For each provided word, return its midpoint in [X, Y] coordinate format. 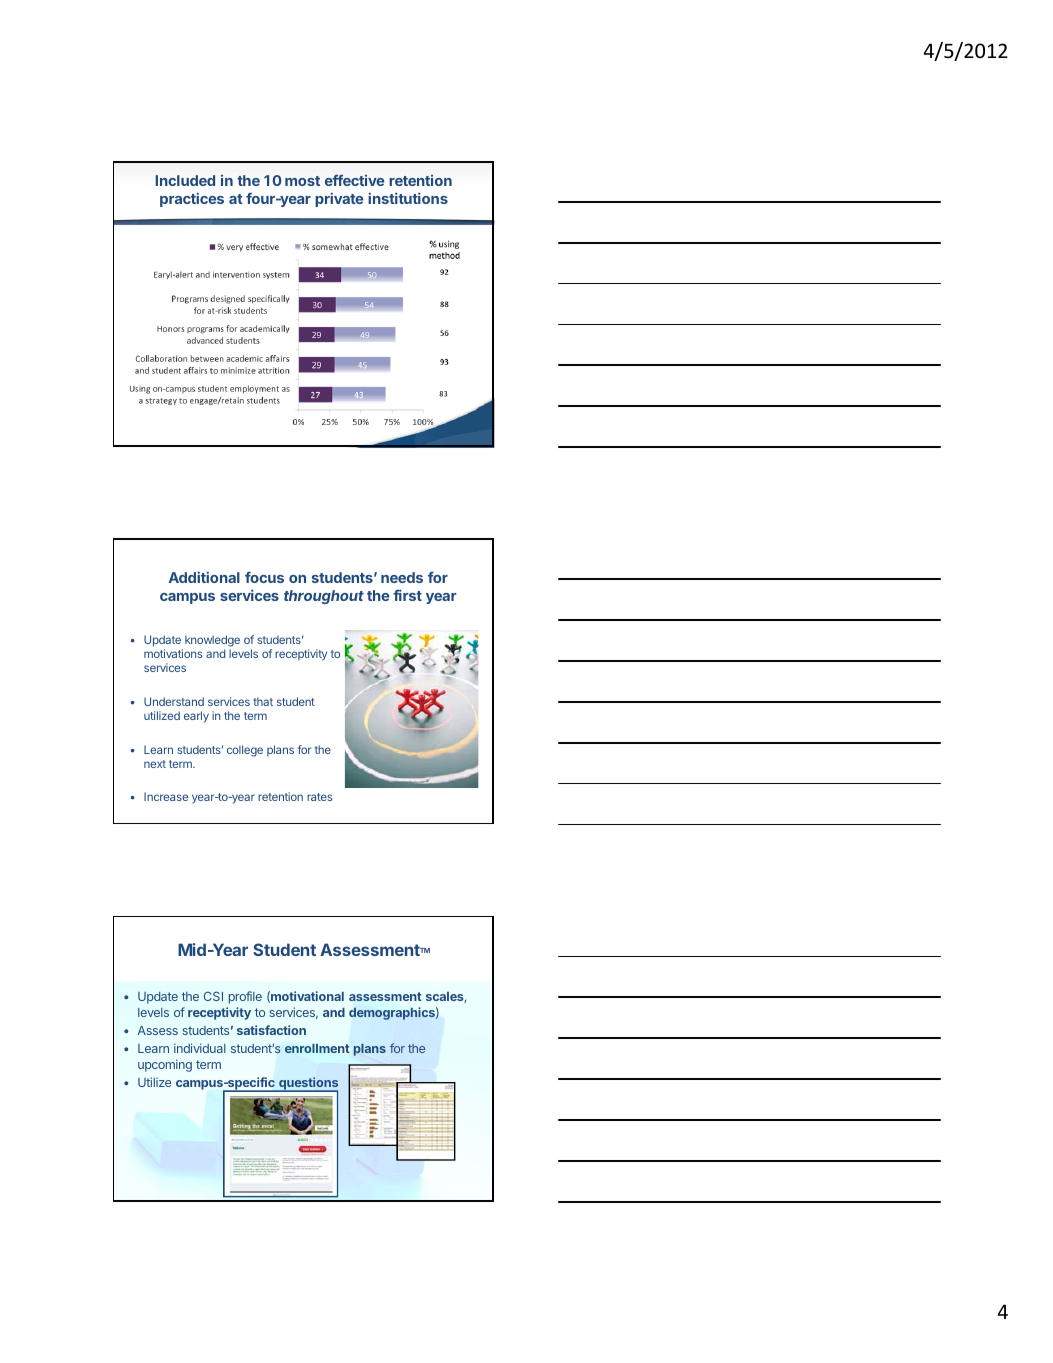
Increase [166, 796]
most [302, 181]
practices [192, 199]
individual [200, 1048]
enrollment [317, 1048]
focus [264, 577]
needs [402, 577]
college [245, 751]
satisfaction [271, 1030]
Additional [204, 577]
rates [319, 797]
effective [354, 180]
